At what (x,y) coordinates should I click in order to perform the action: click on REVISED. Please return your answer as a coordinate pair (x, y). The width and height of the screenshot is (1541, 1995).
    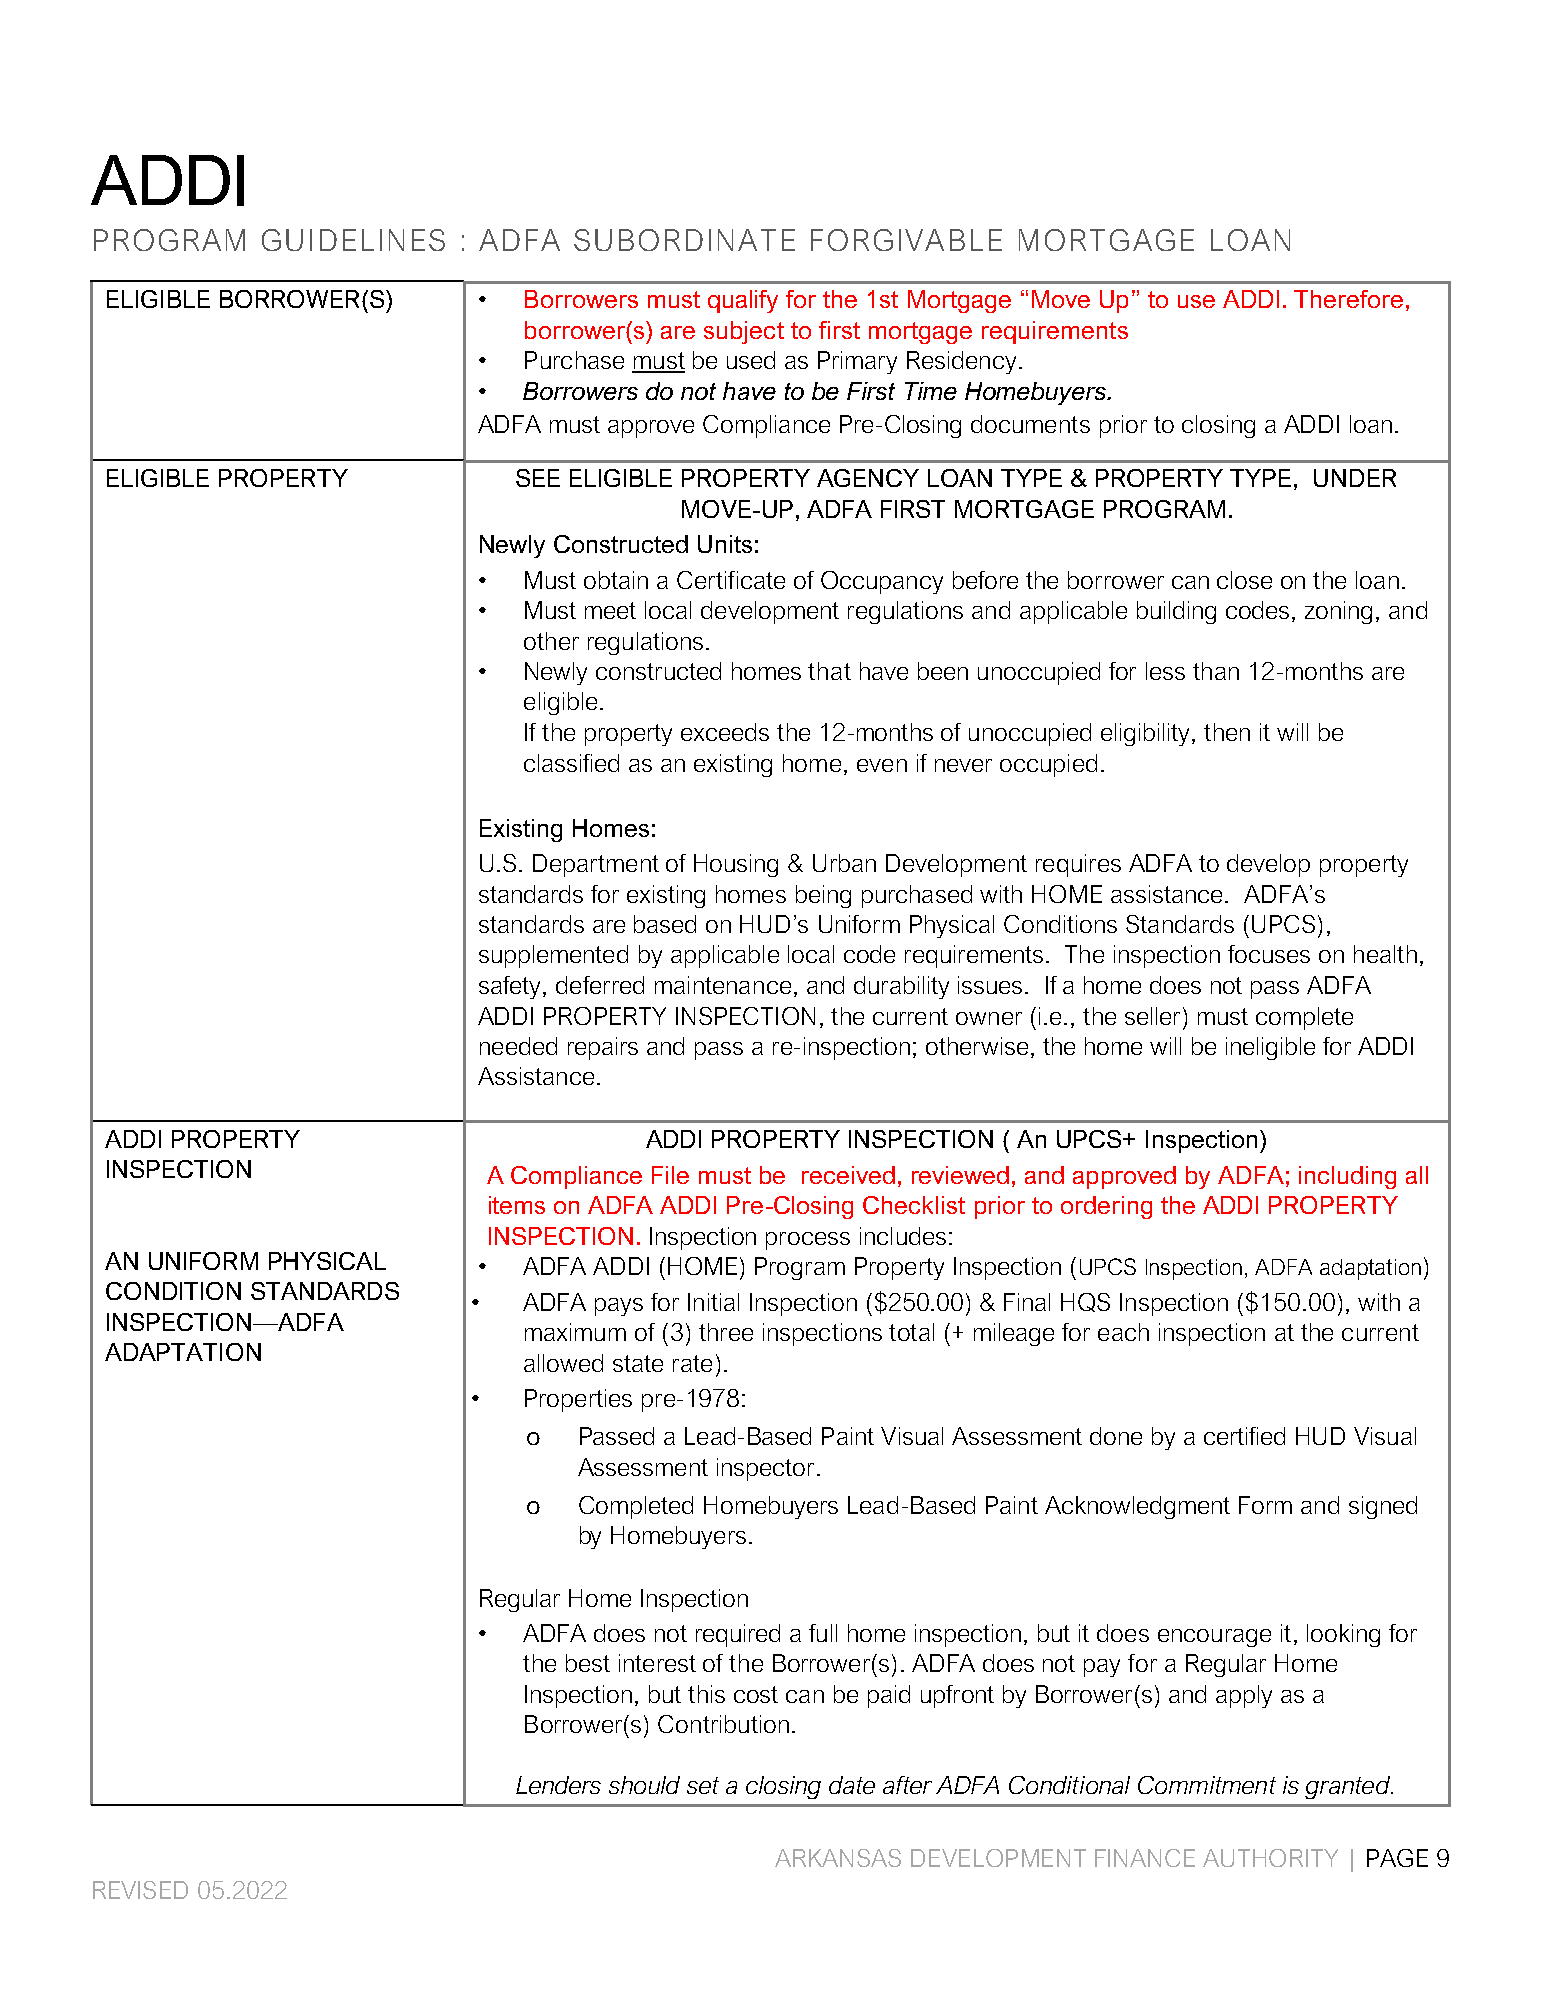
    Looking at the image, I should click on (140, 1890).
